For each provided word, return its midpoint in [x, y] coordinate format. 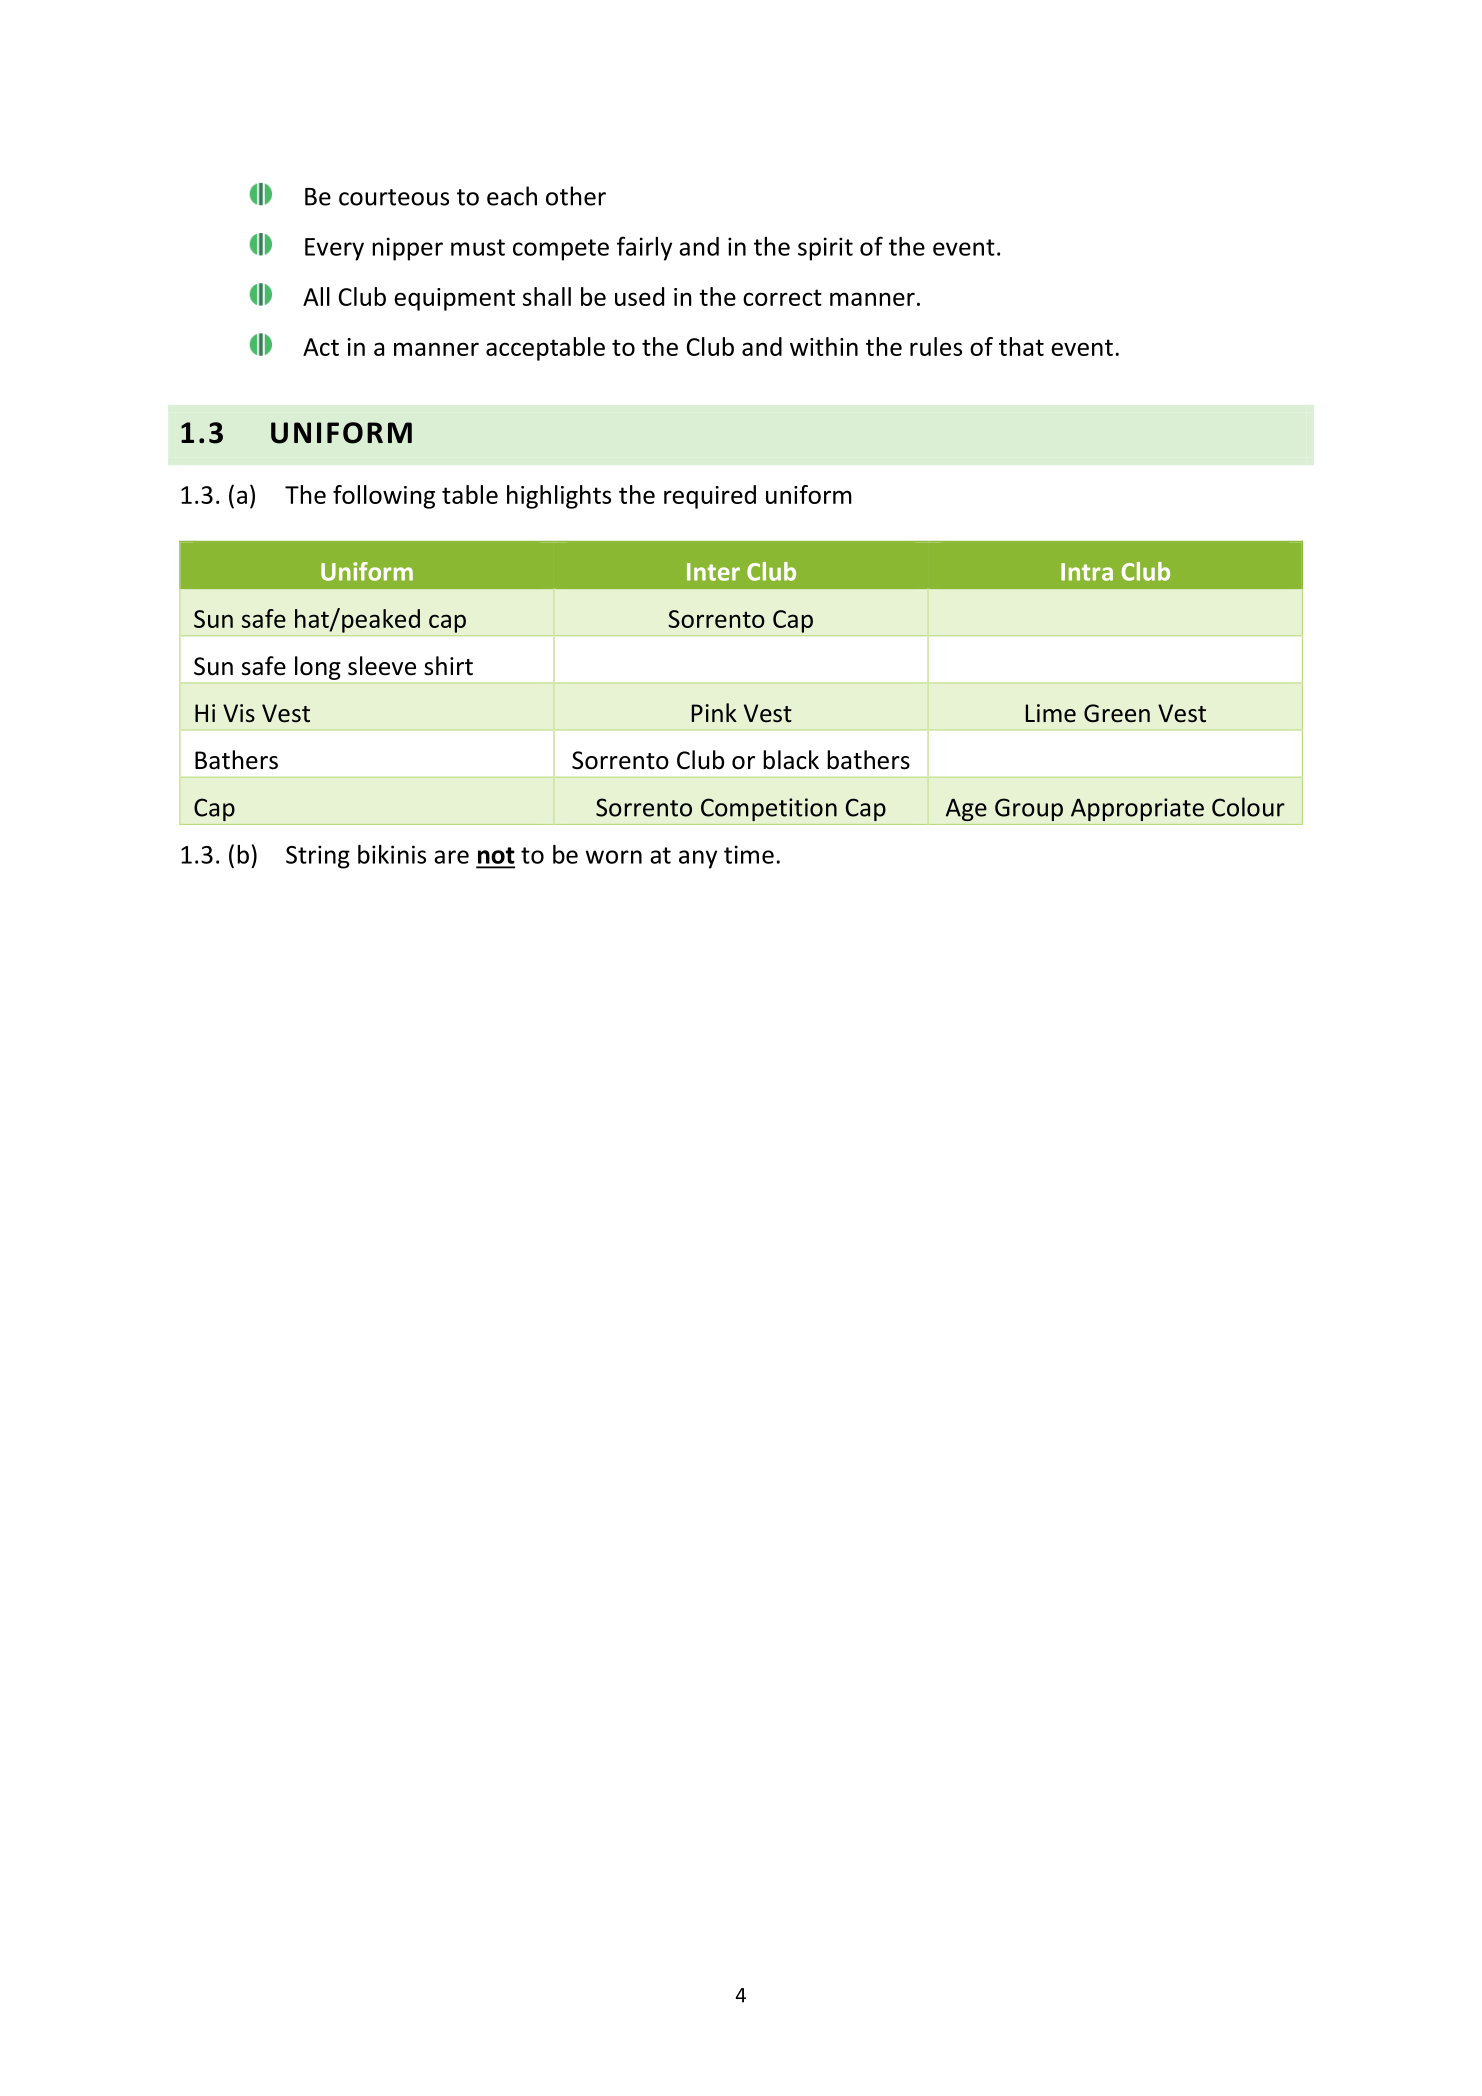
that [1021, 346]
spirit [825, 249]
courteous [394, 197]
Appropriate [1137, 809]
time [749, 854]
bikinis [392, 854]
